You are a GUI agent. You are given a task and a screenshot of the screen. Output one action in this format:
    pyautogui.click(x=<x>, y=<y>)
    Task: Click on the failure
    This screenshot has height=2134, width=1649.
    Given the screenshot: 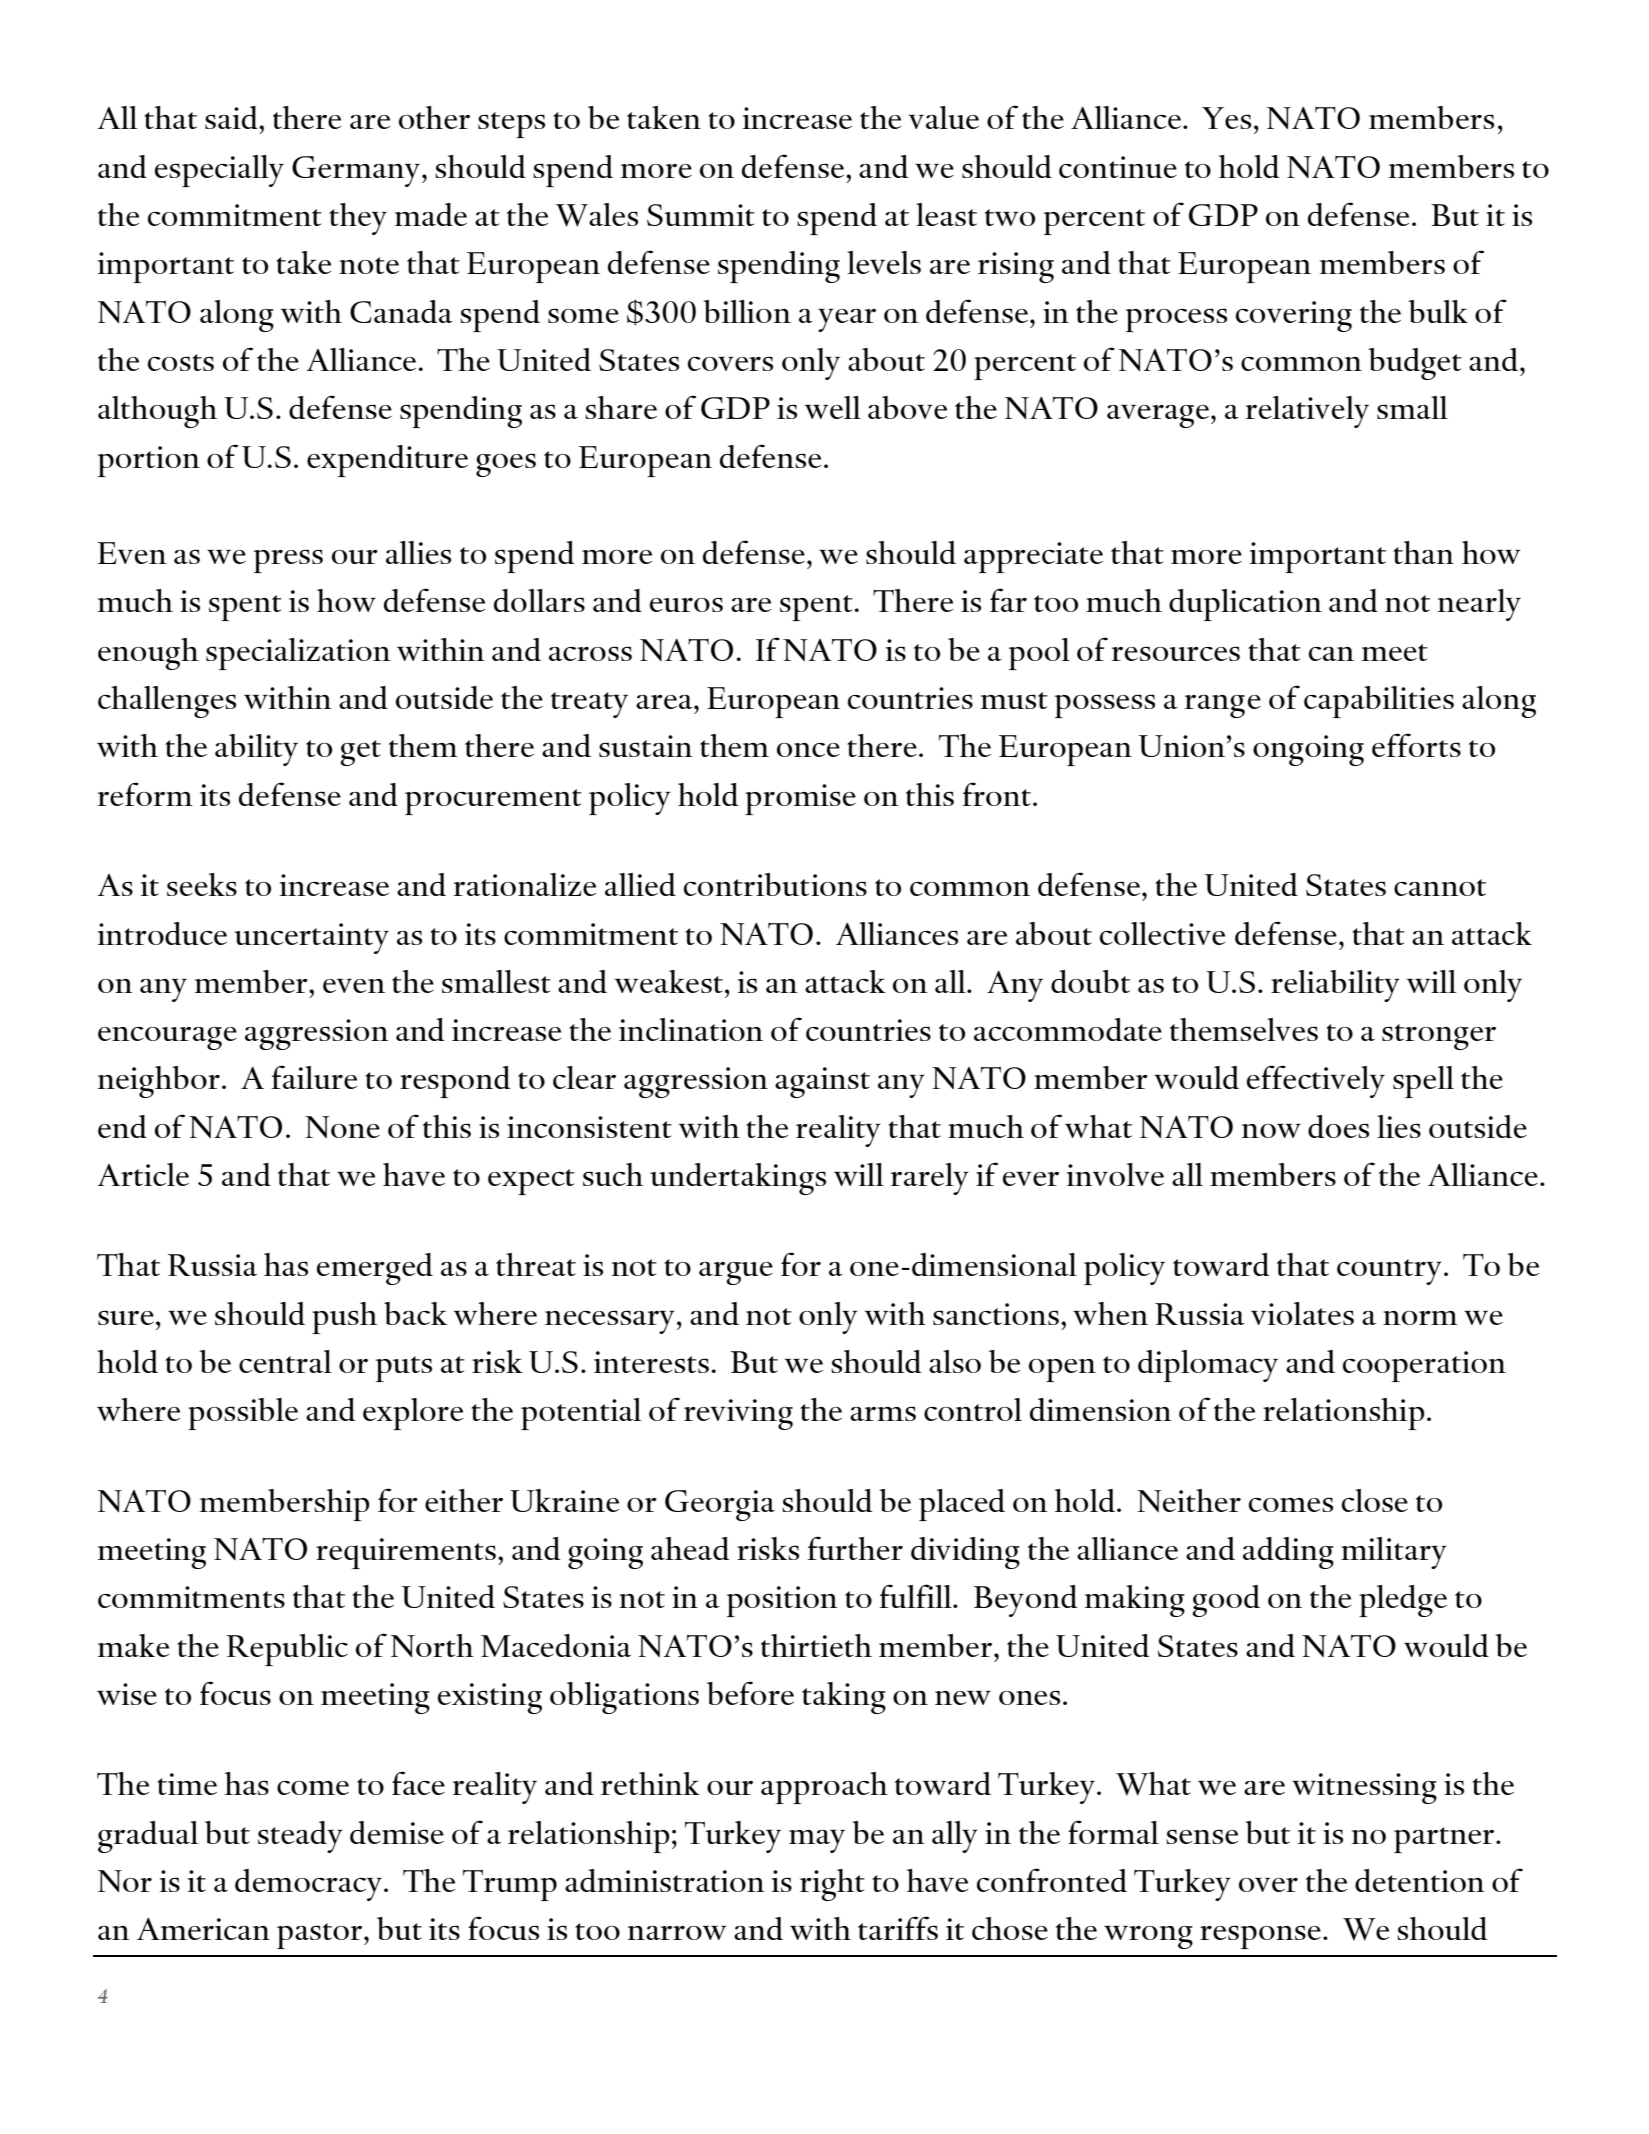 What is the action you would take?
    pyautogui.click(x=314, y=1077)
